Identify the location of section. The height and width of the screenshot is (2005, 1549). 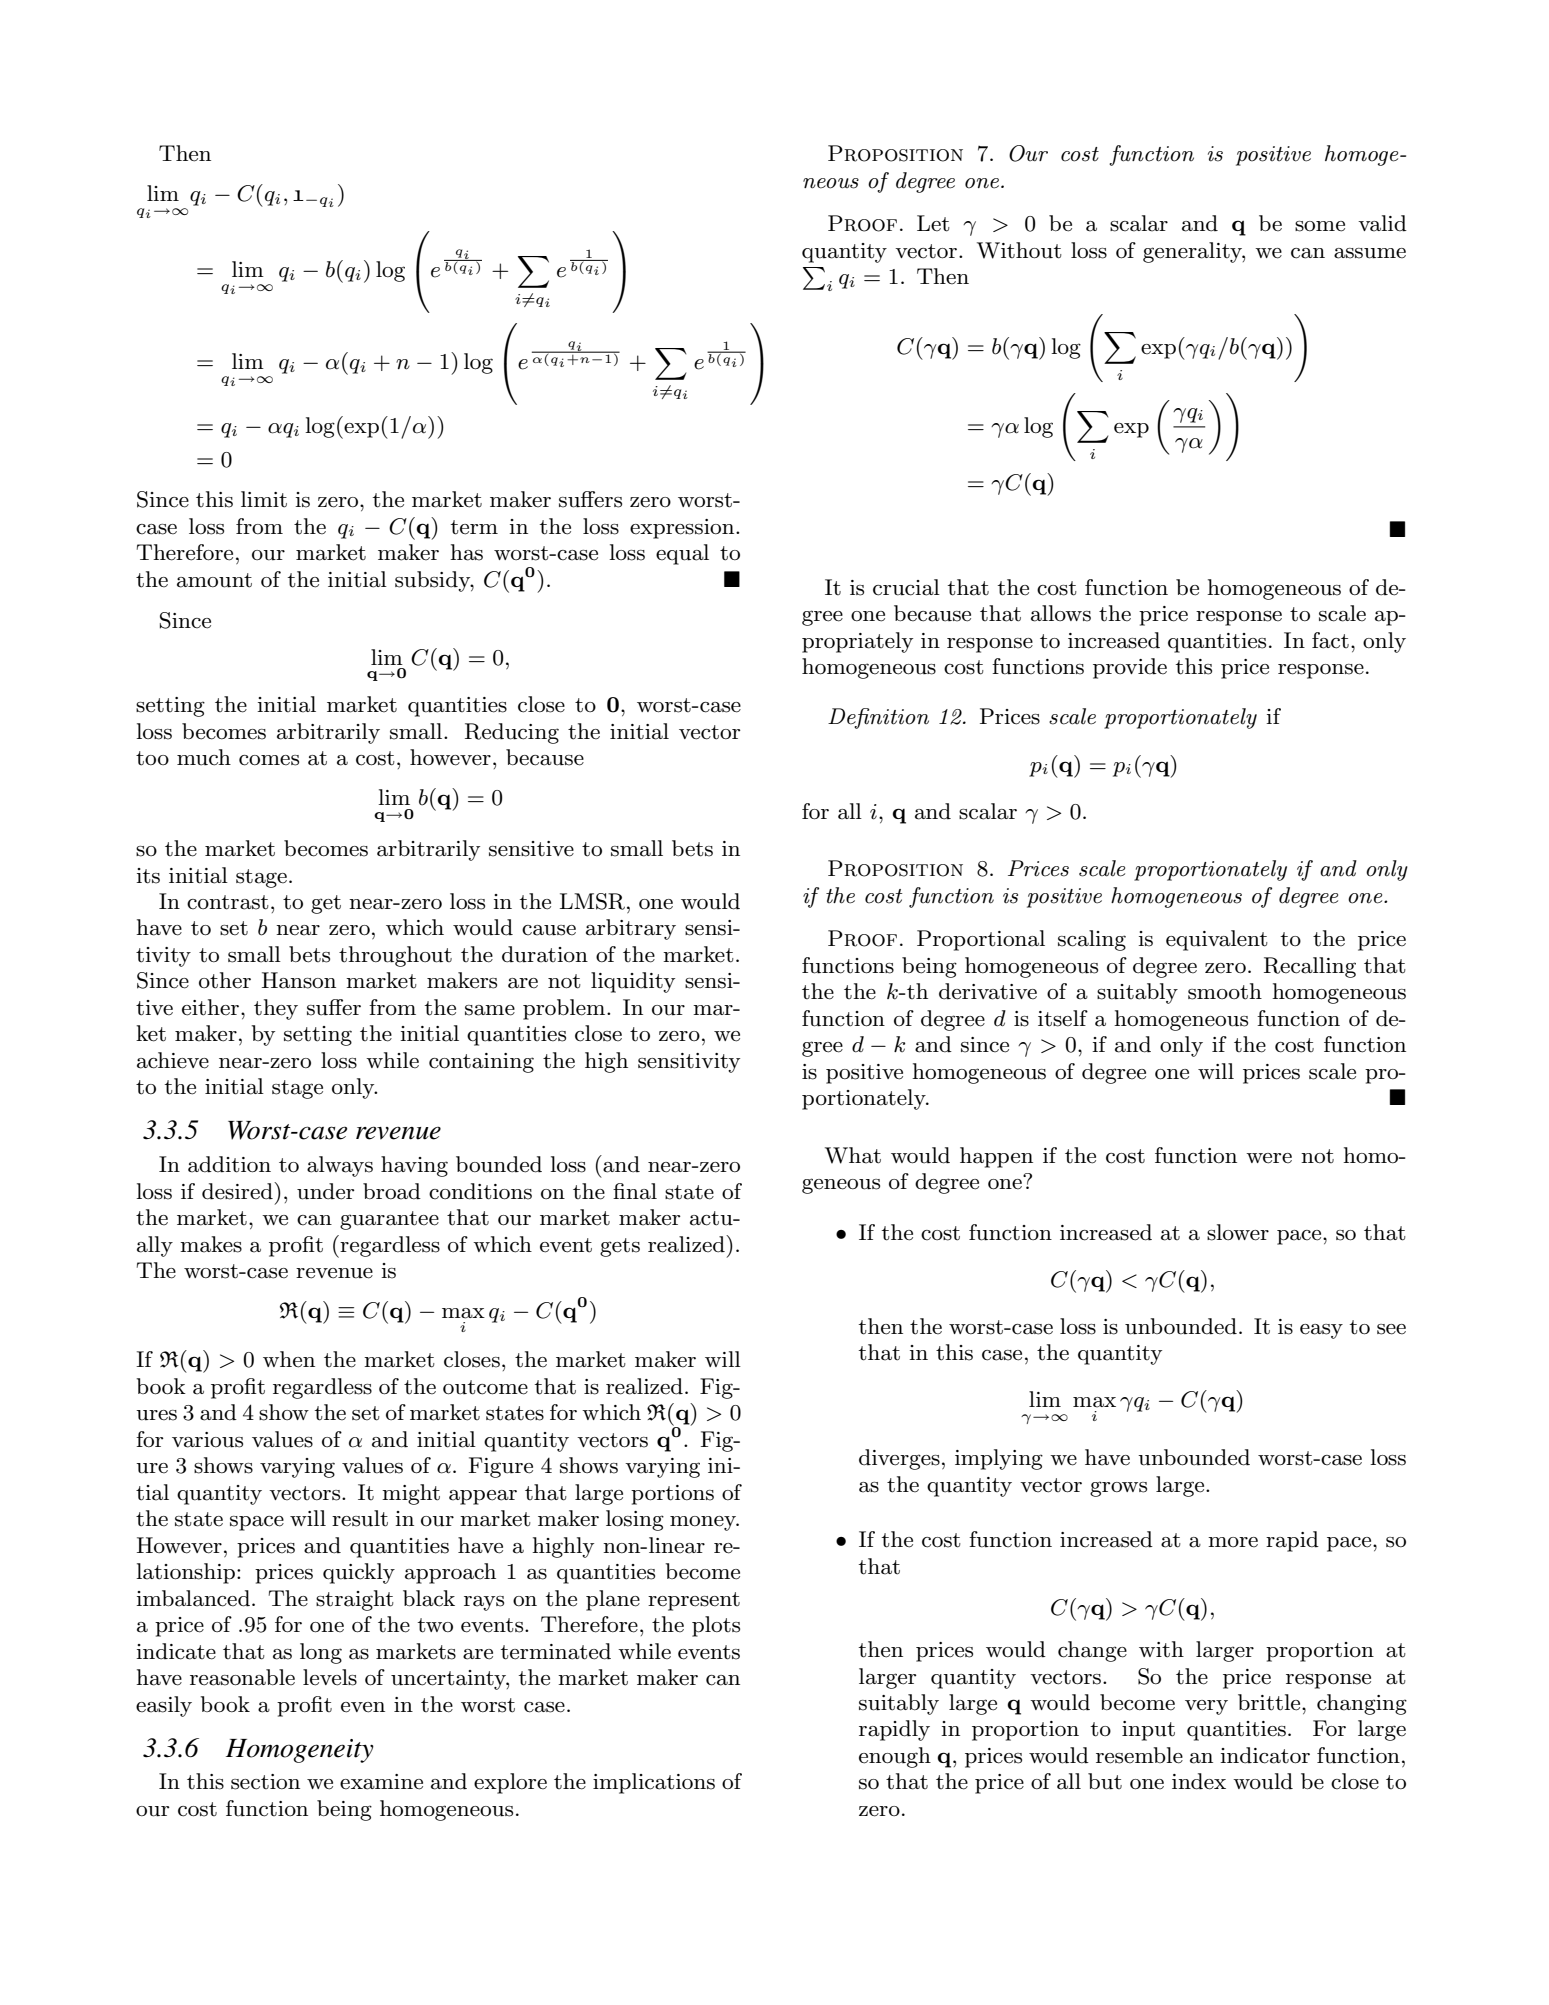
(265, 1782).
